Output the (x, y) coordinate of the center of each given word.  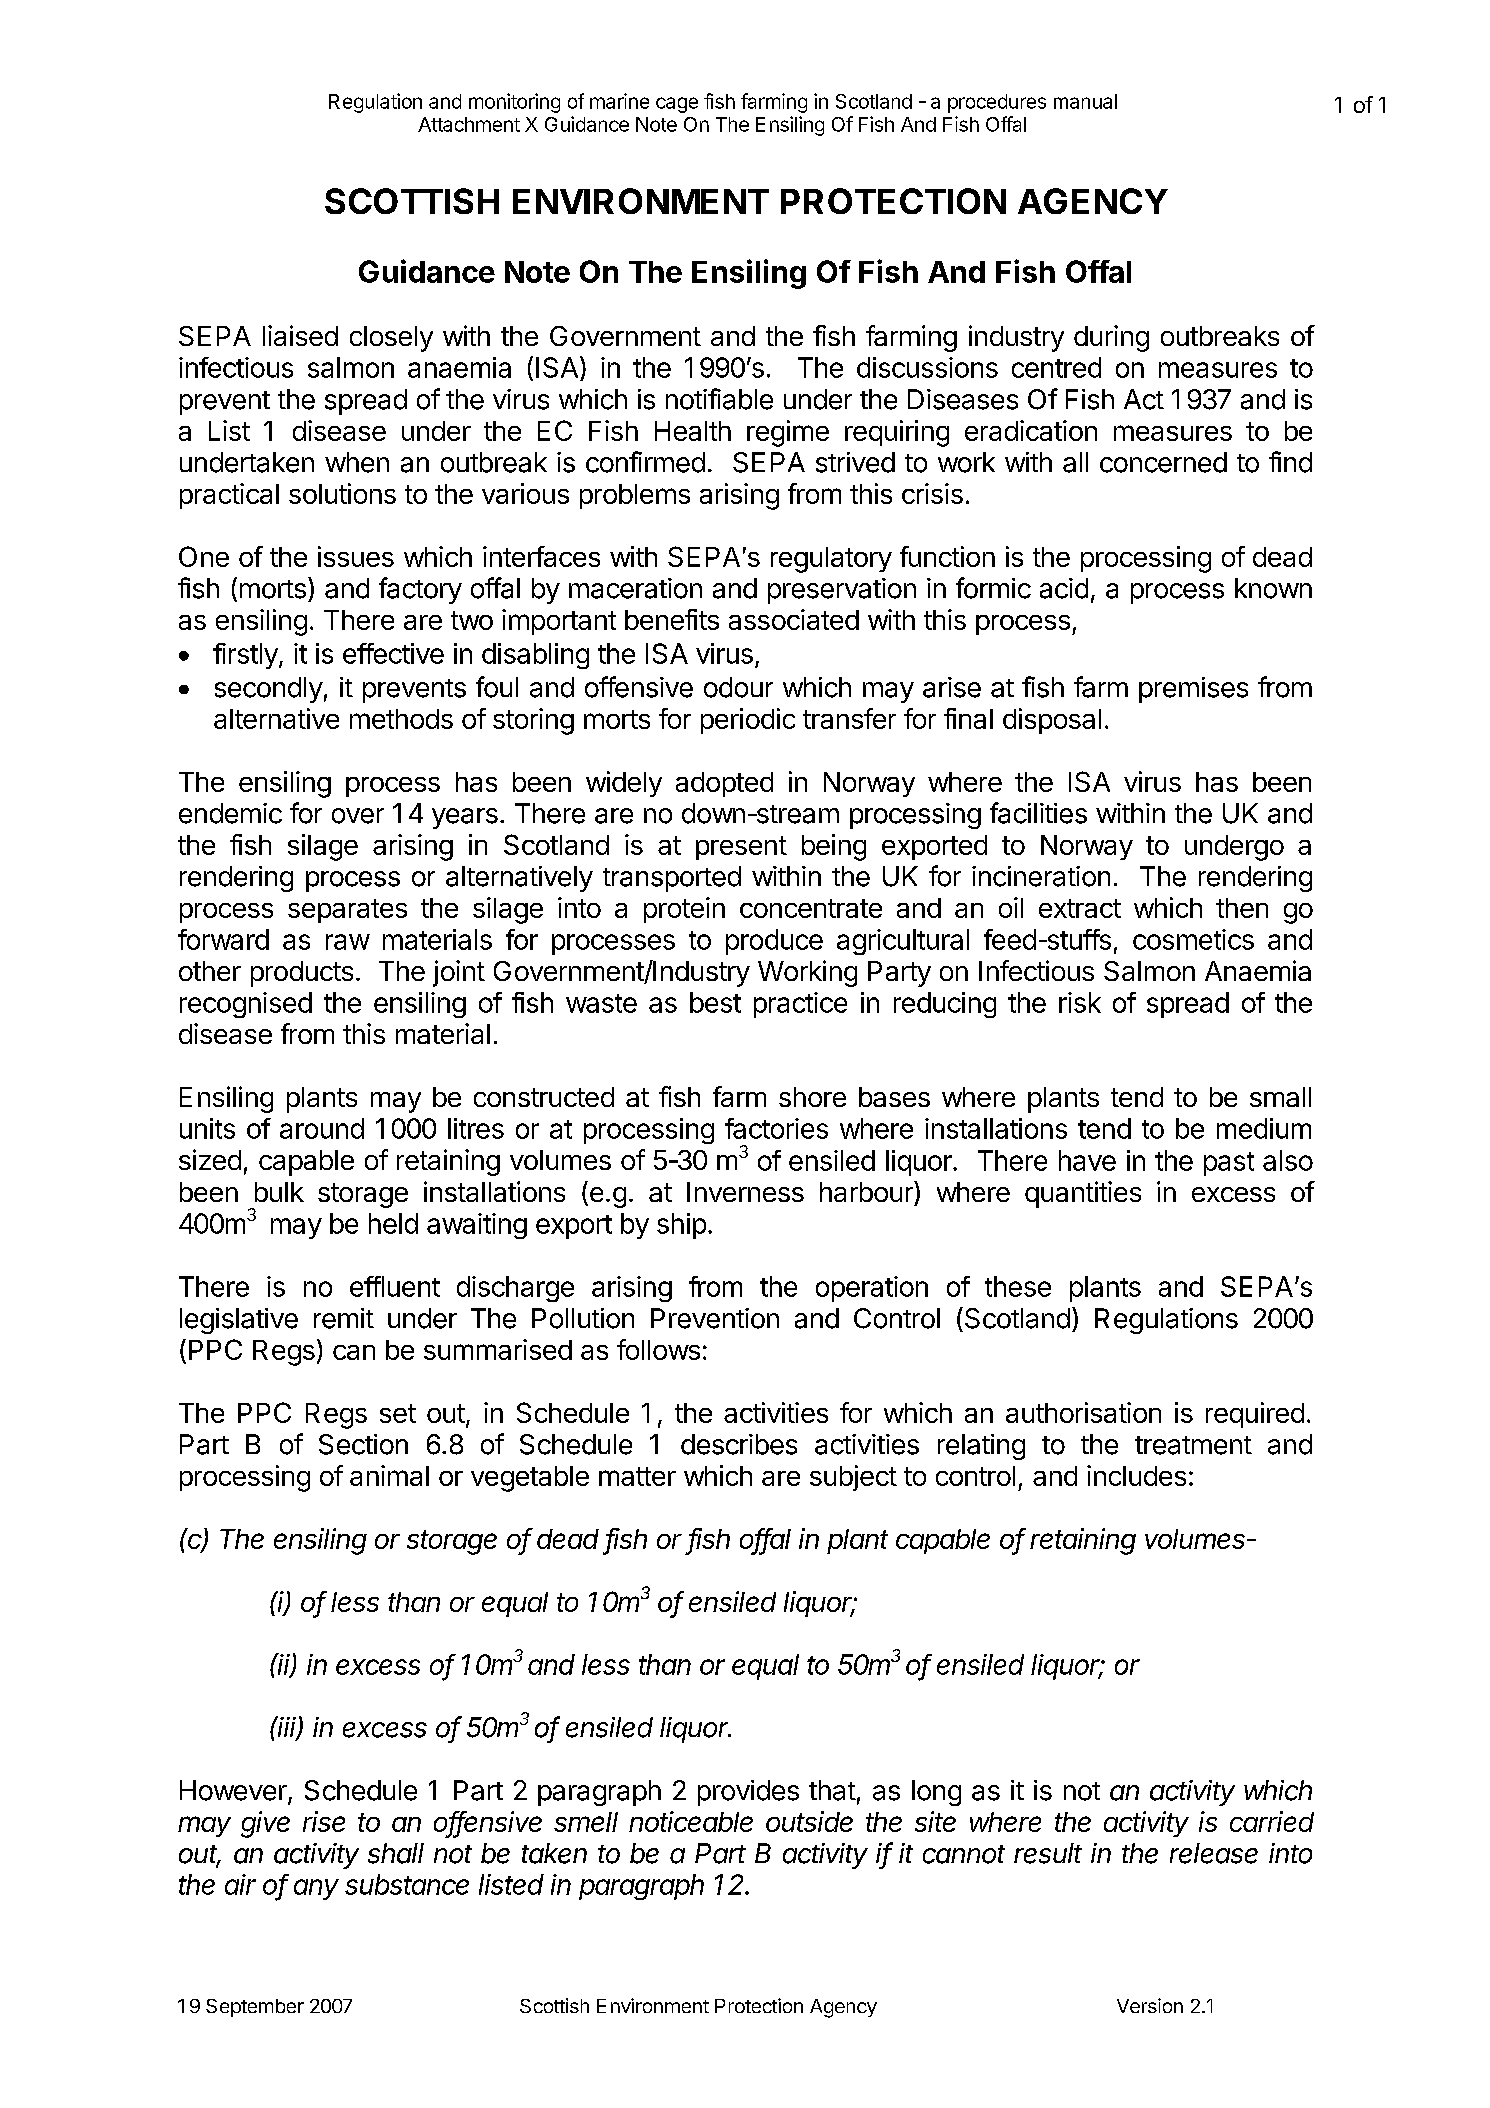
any (316, 1889)
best (715, 1002)
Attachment (469, 124)
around (322, 1128)
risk (1080, 1002)
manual (1085, 101)
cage (677, 105)
